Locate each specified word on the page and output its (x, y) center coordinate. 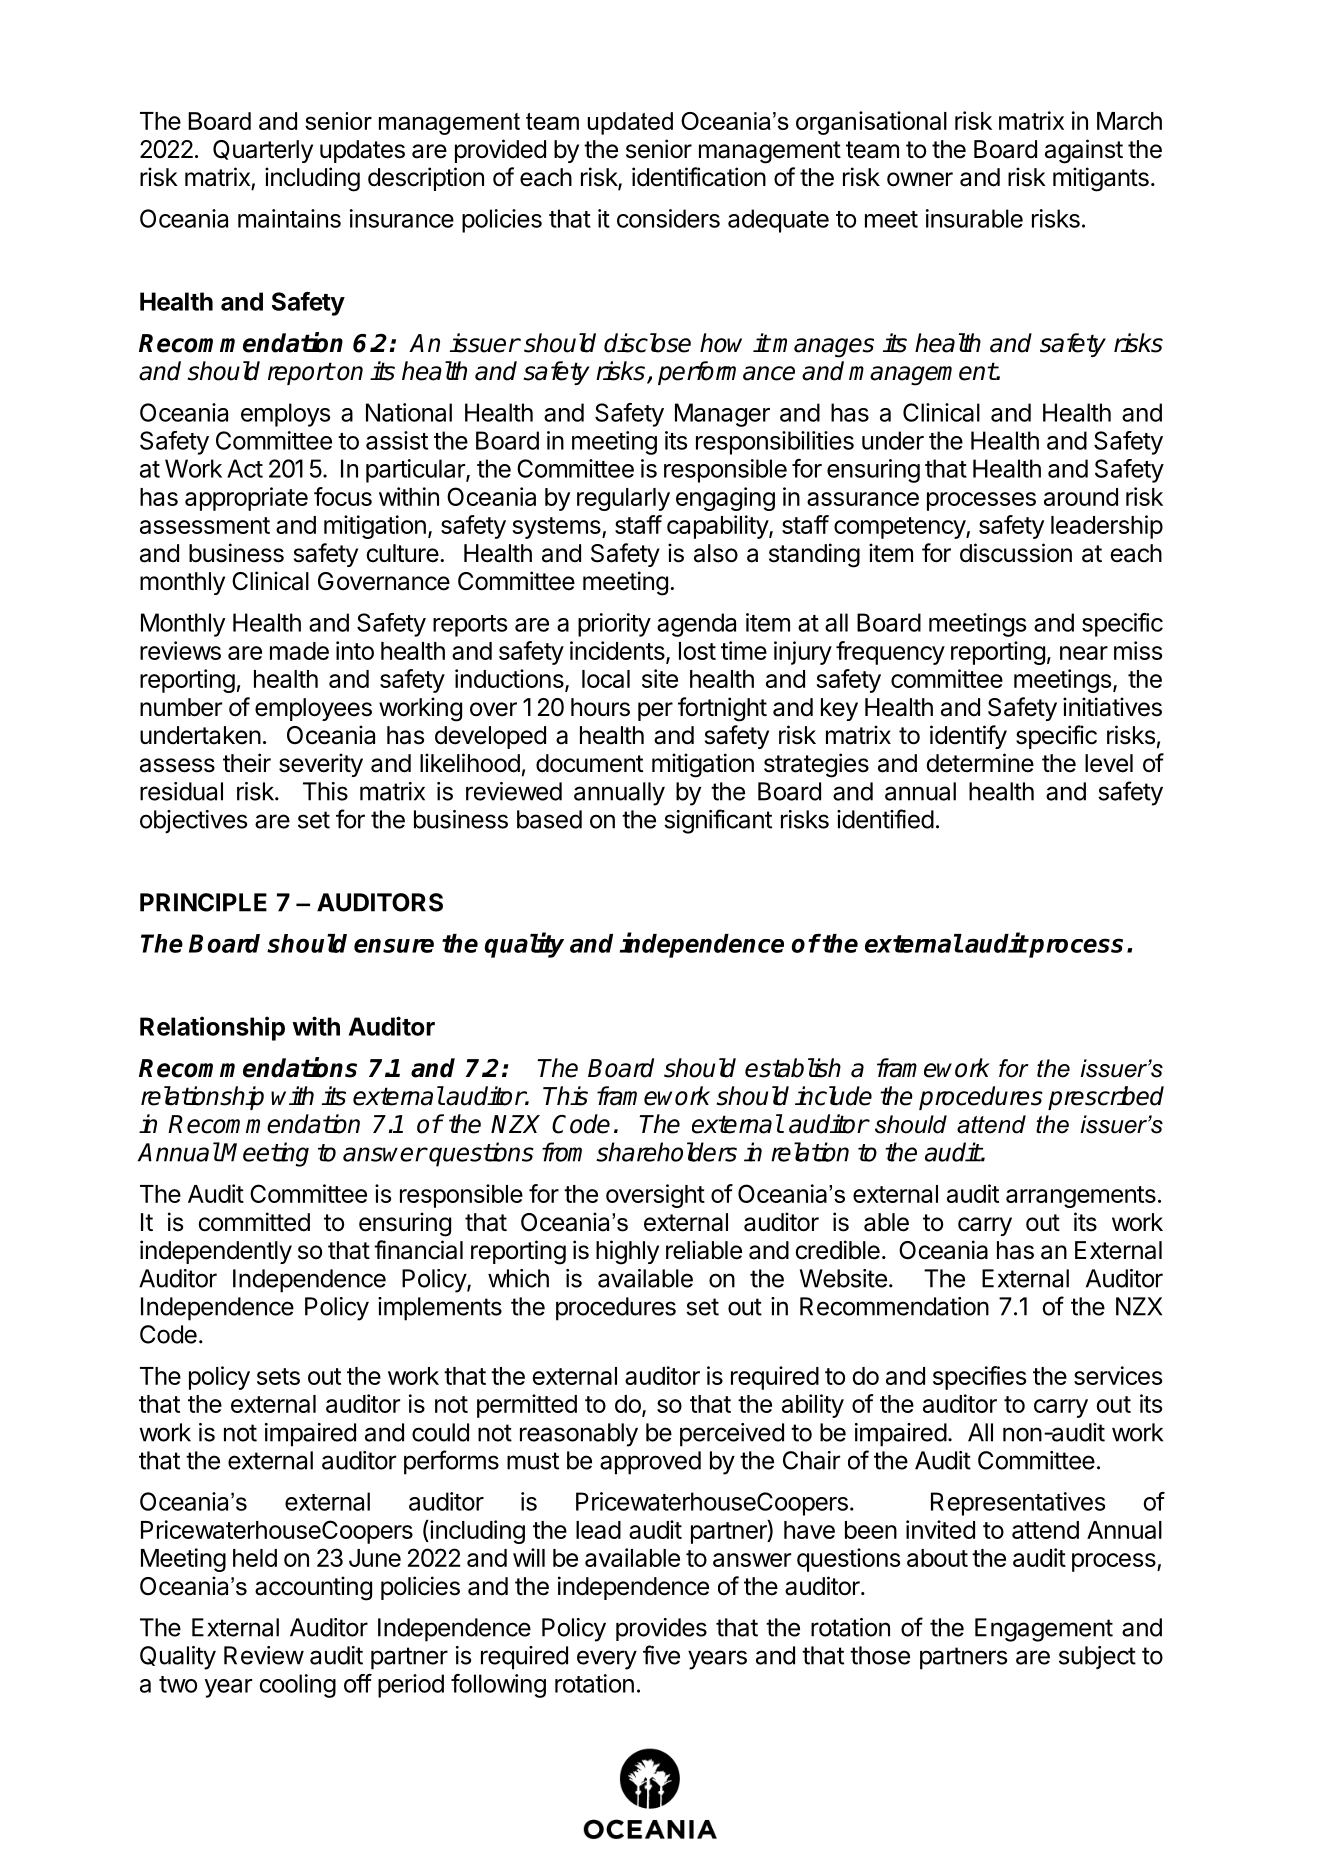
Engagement (1044, 1630)
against (1084, 151)
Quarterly (263, 151)
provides (661, 1629)
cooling (298, 1686)
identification (699, 177)
